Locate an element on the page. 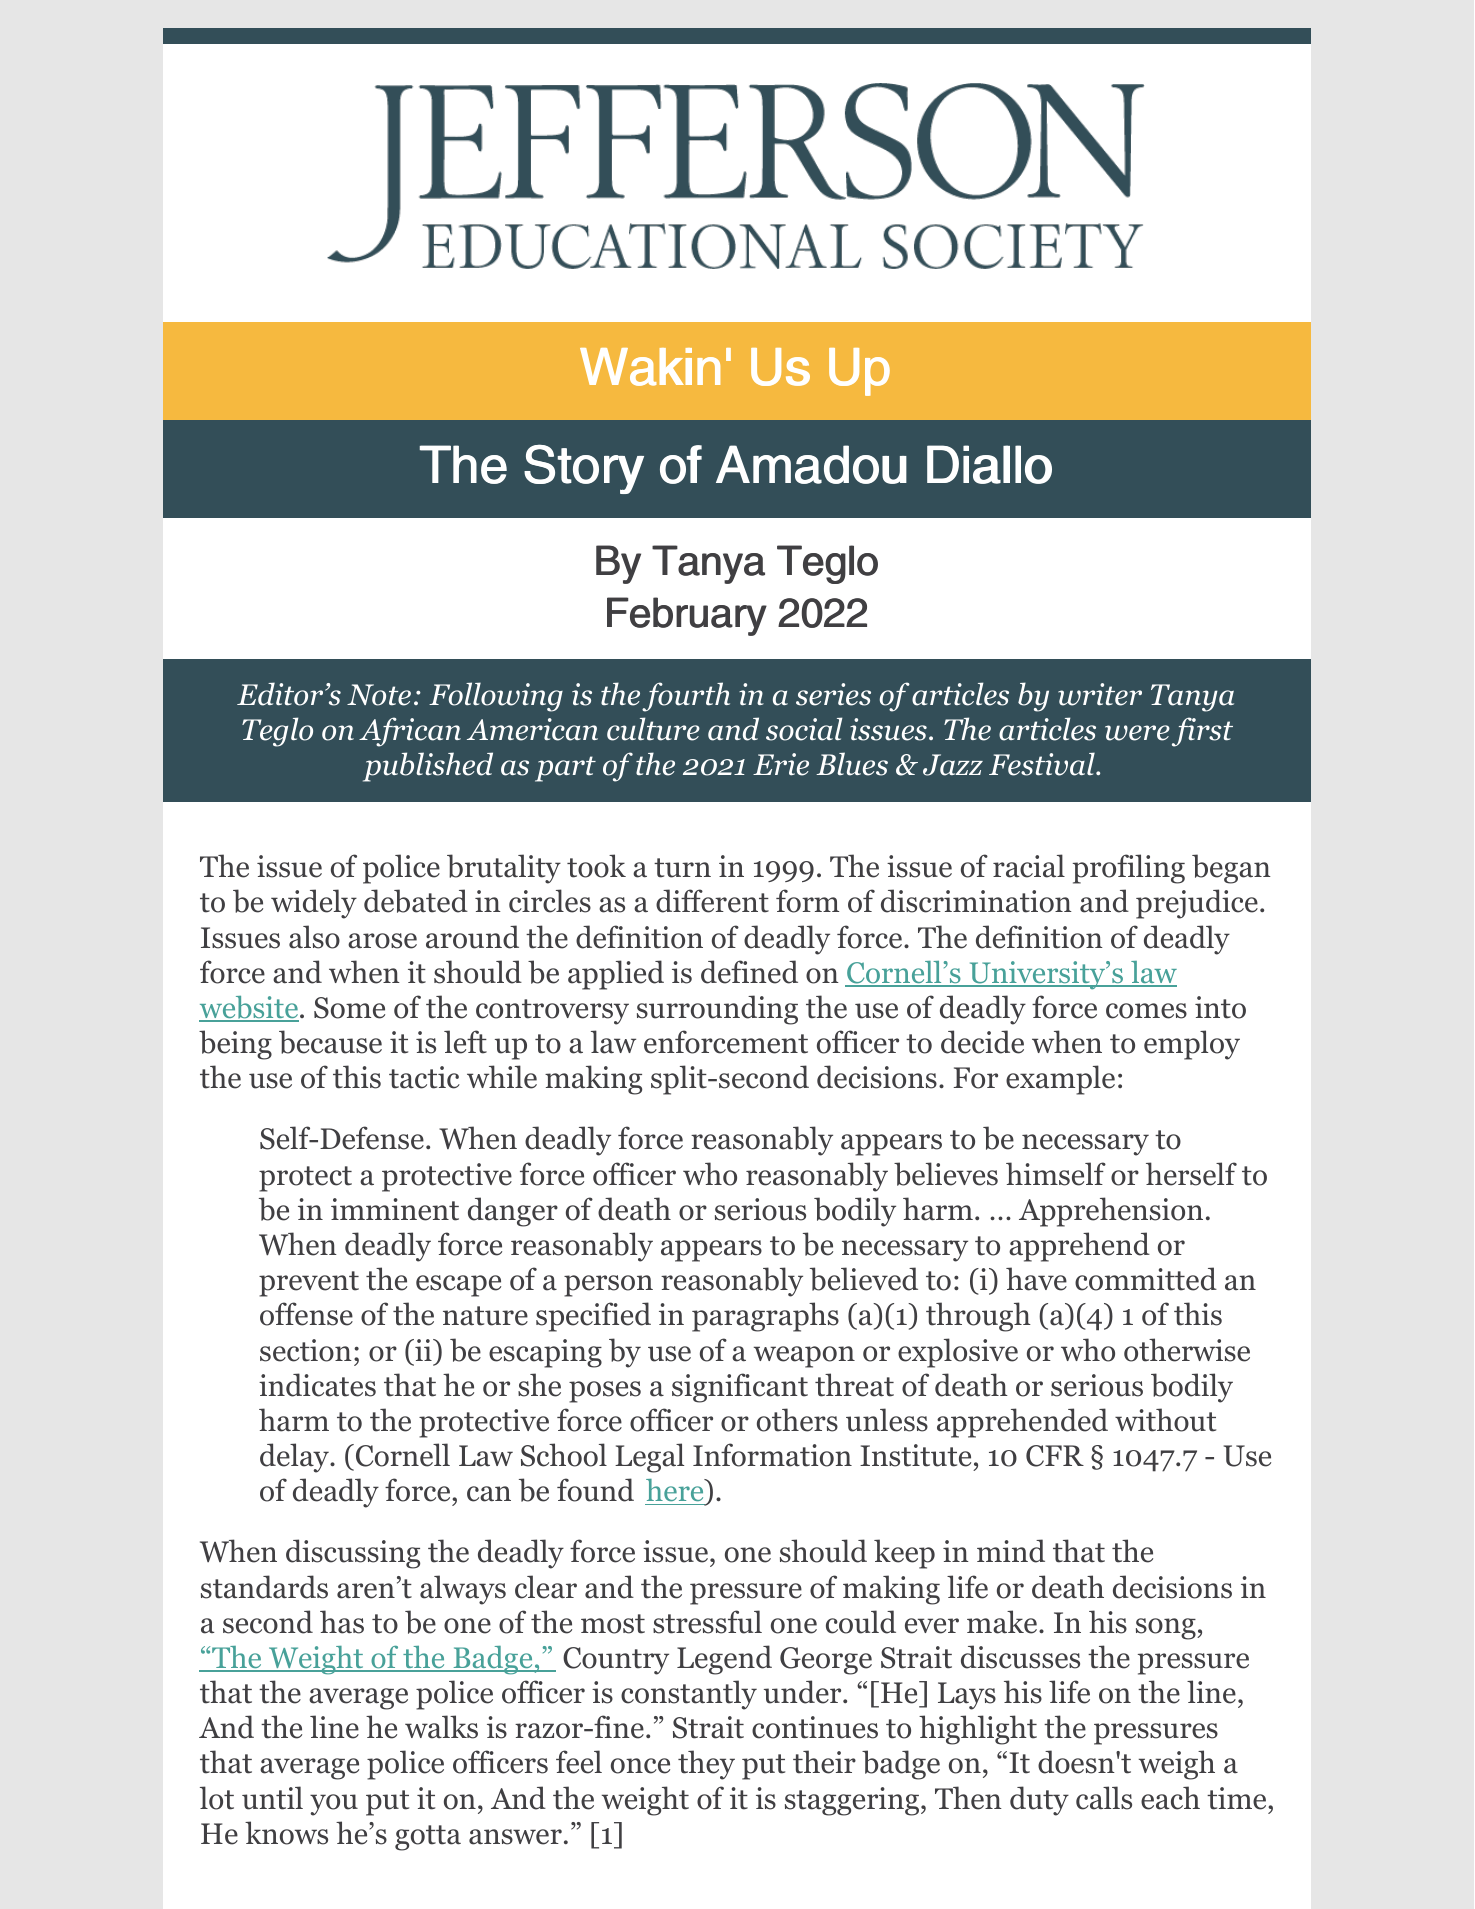 The width and height of the page is (1475, 1909). writer is located at coordinates (1100, 694).
